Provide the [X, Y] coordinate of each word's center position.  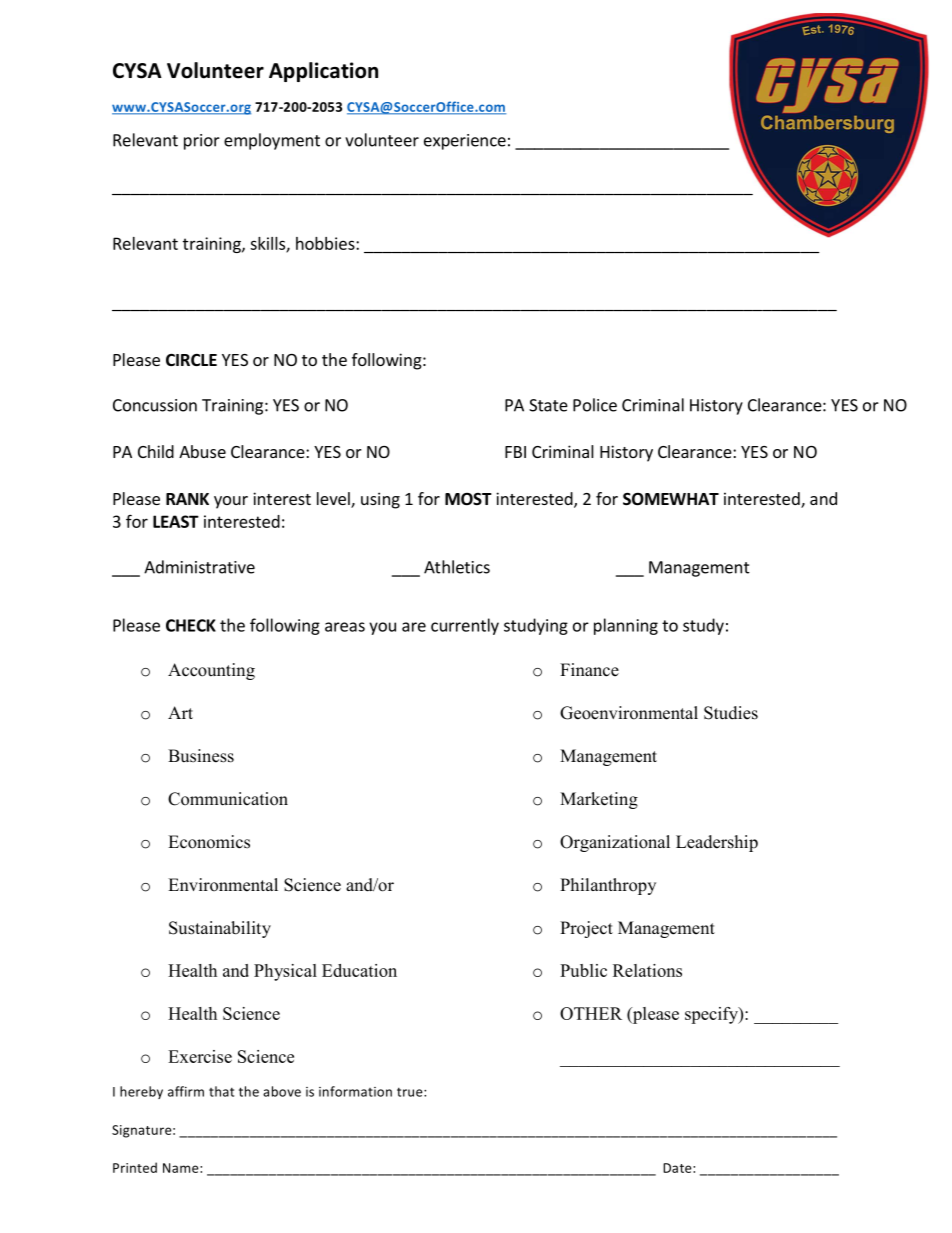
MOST [468, 499]
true [411, 1092]
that [221, 1091]
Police [595, 405]
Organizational [615, 843]
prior [202, 142]
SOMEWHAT [671, 499]
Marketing [599, 800]
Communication [228, 799]
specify [712, 1015]
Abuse [202, 451]
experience [465, 142]
